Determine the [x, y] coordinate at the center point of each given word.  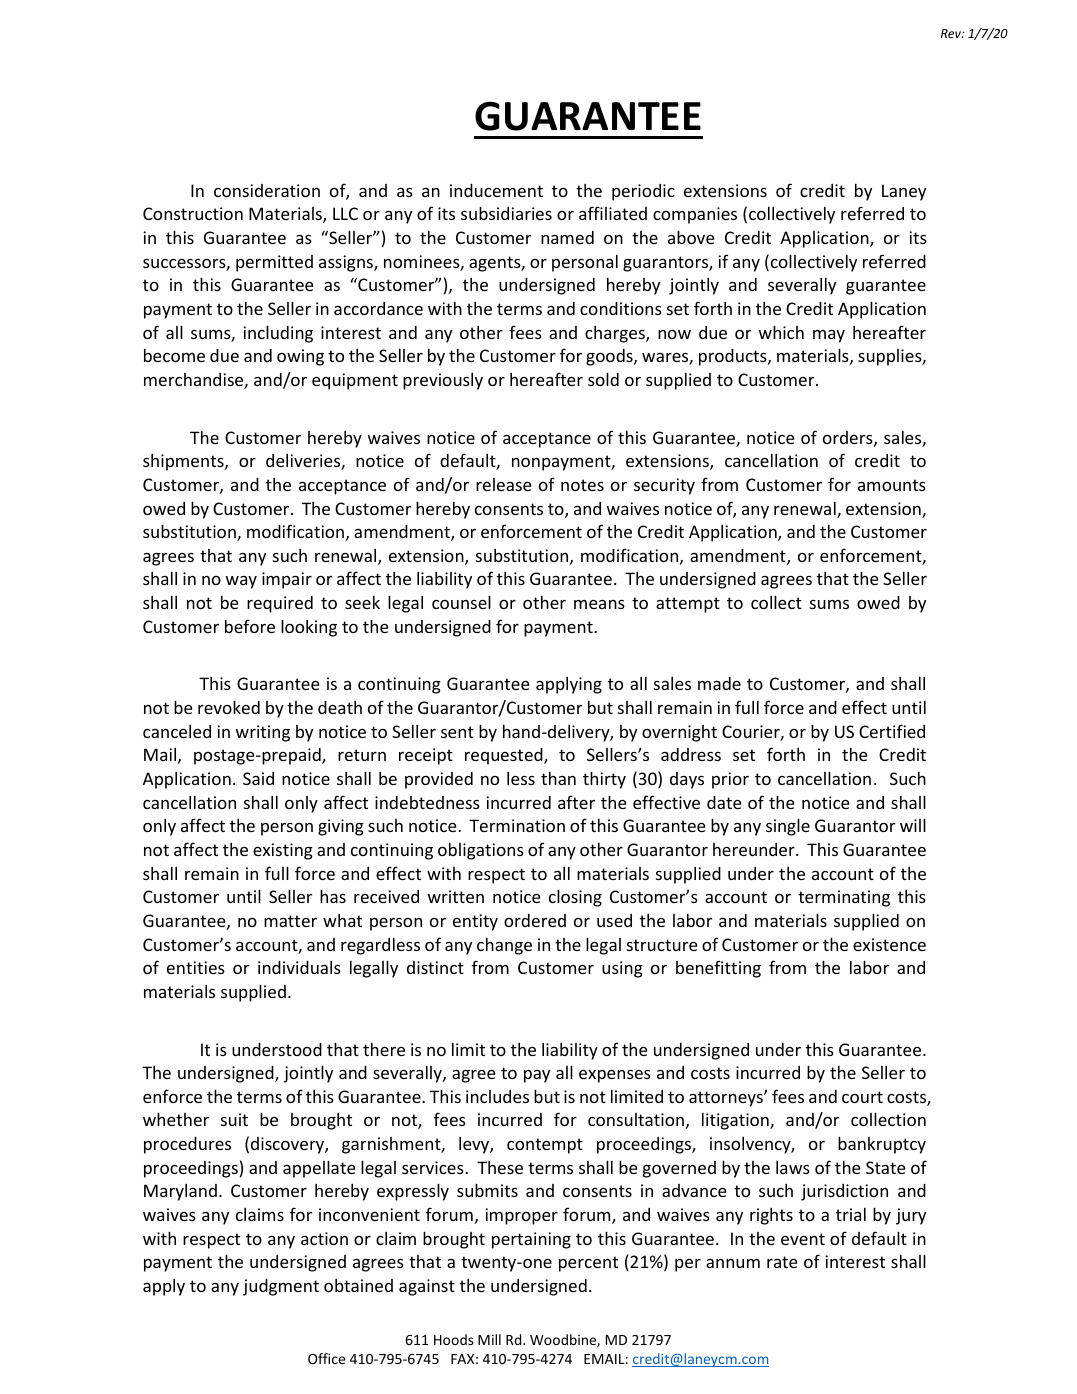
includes [497, 1096]
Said [258, 778]
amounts [892, 485]
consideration [267, 190]
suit [234, 1119]
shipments [184, 462]
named [567, 237]
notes [582, 485]
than [558, 778]
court [862, 1097]
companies [695, 215]
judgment [281, 1287]
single [788, 827]
